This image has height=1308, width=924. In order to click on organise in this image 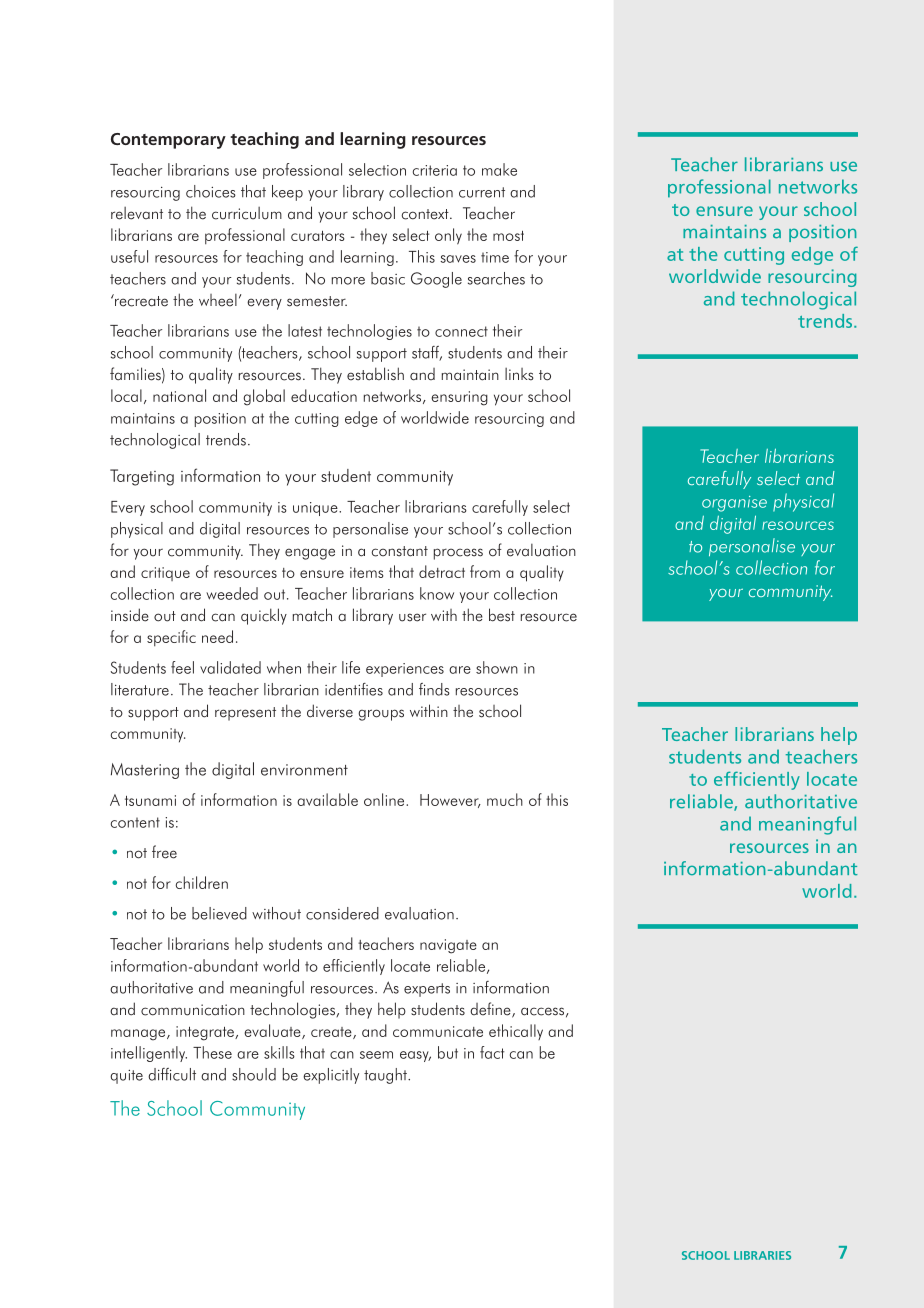, I will do `click(734, 504)`.
